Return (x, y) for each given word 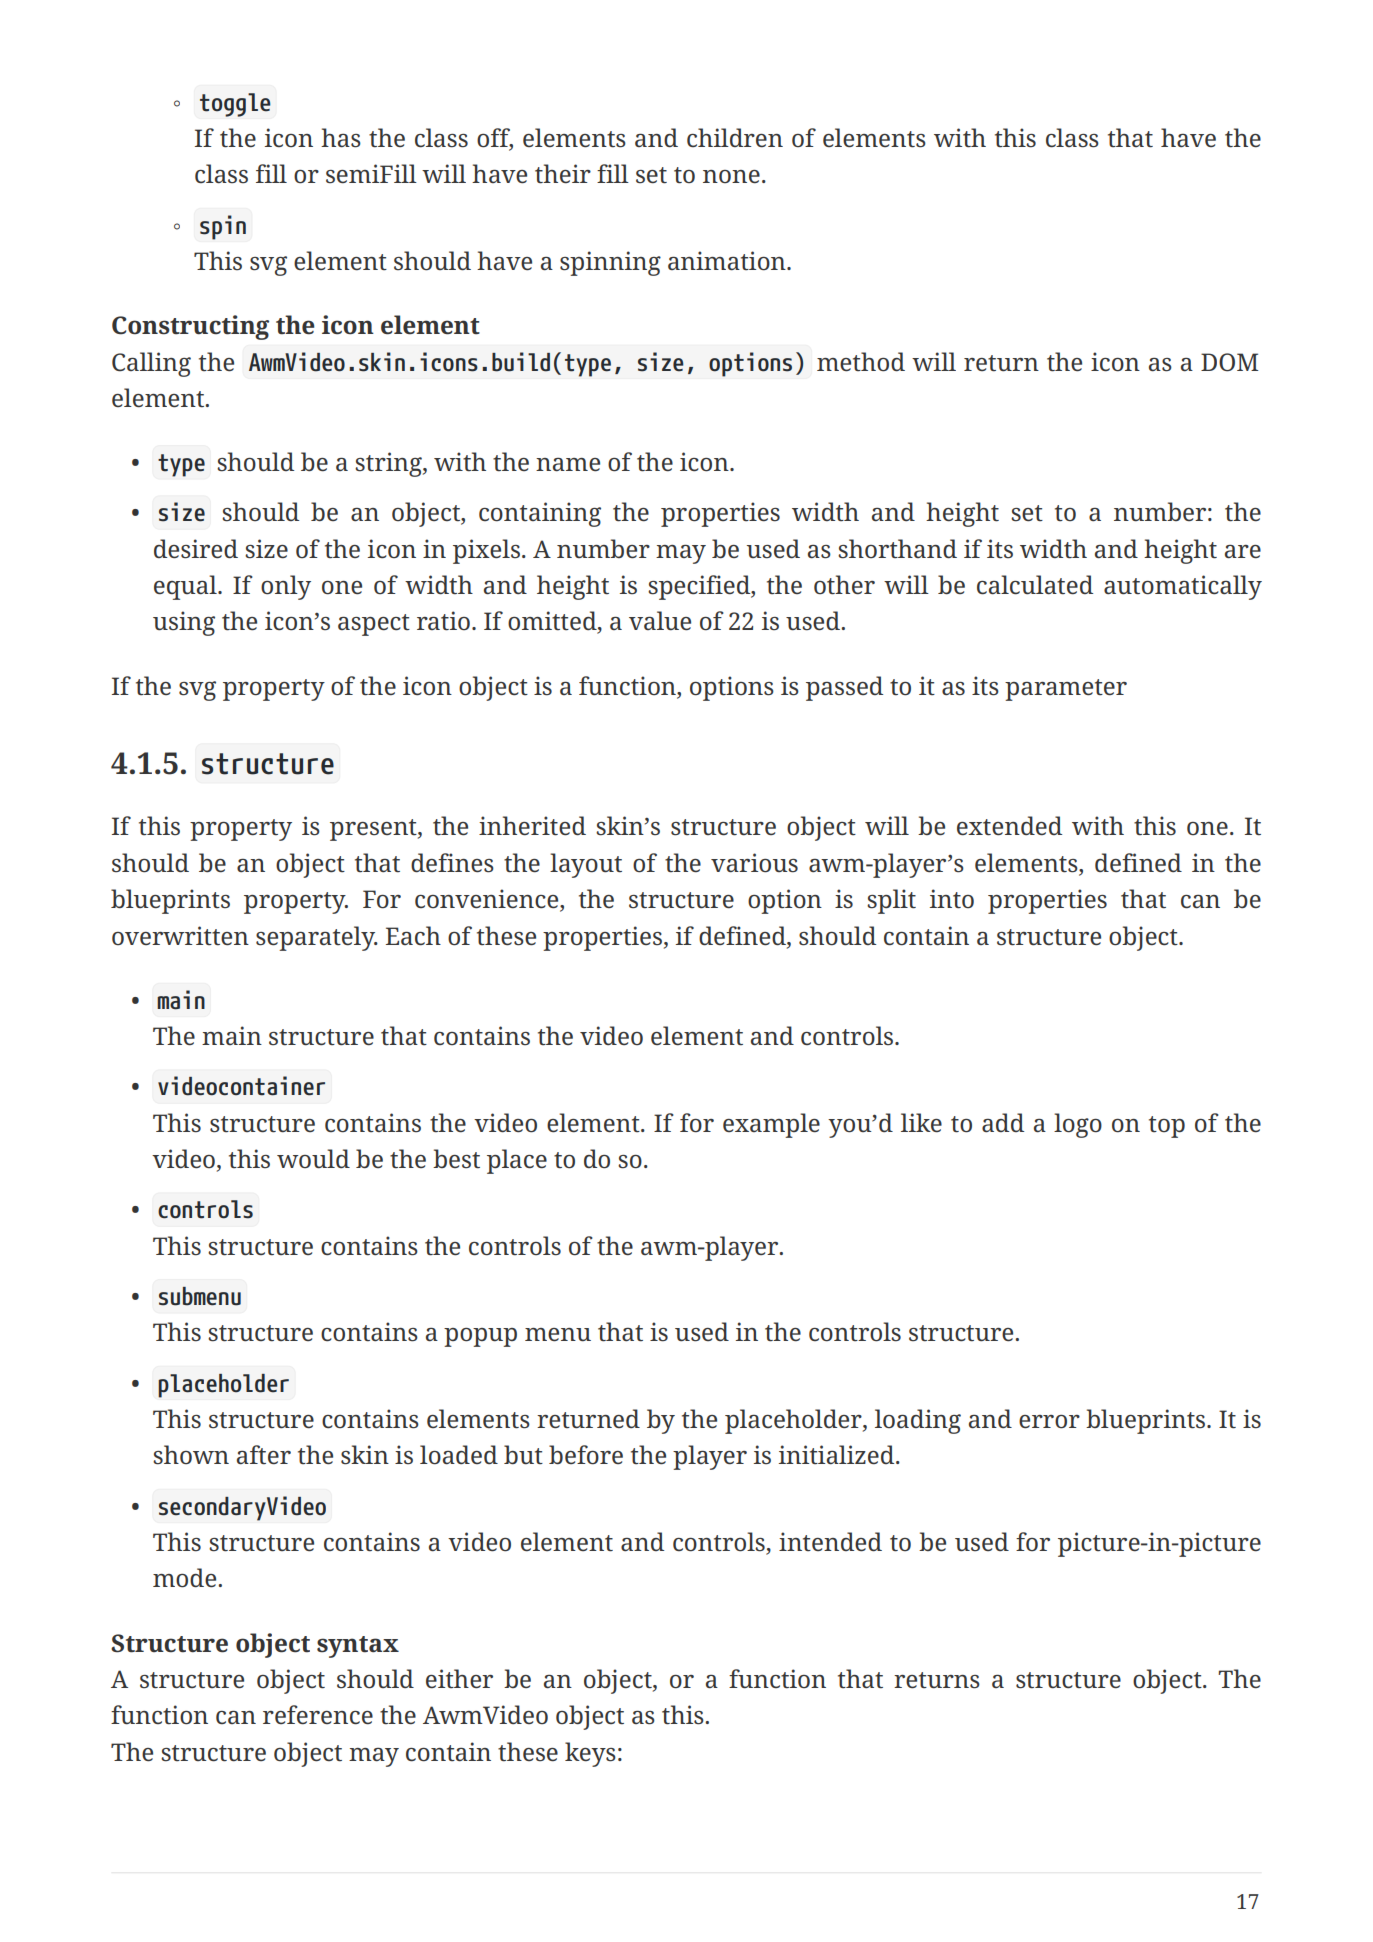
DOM (1229, 362)
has (341, 138)
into (952, 899)
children (735, 138)
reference (318, 1715)
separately (317, 938)
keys (590, 1754)
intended (830, 1542)
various (754, 863)
